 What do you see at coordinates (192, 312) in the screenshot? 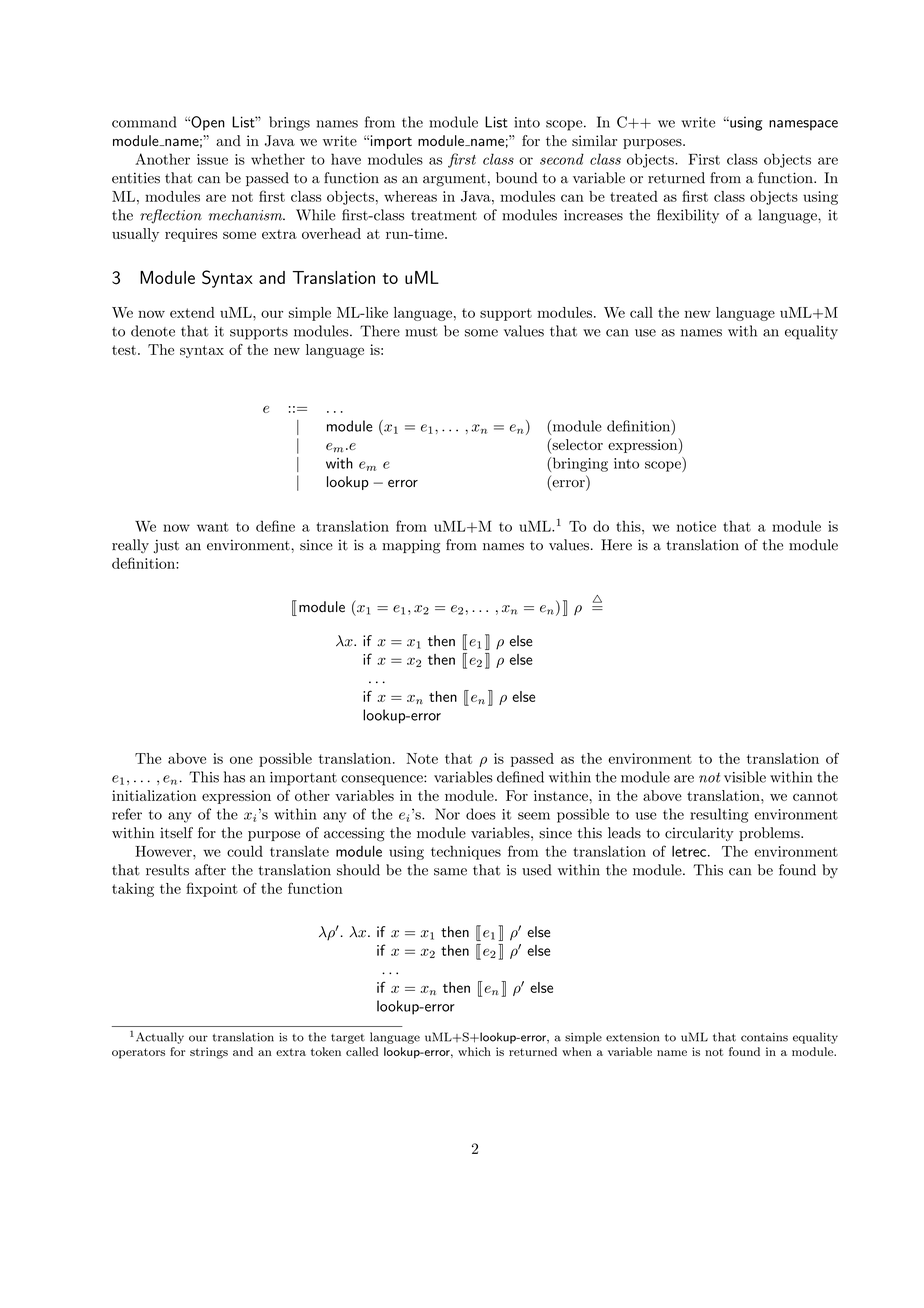
I see `extend` at bounding box center [192, 312].
